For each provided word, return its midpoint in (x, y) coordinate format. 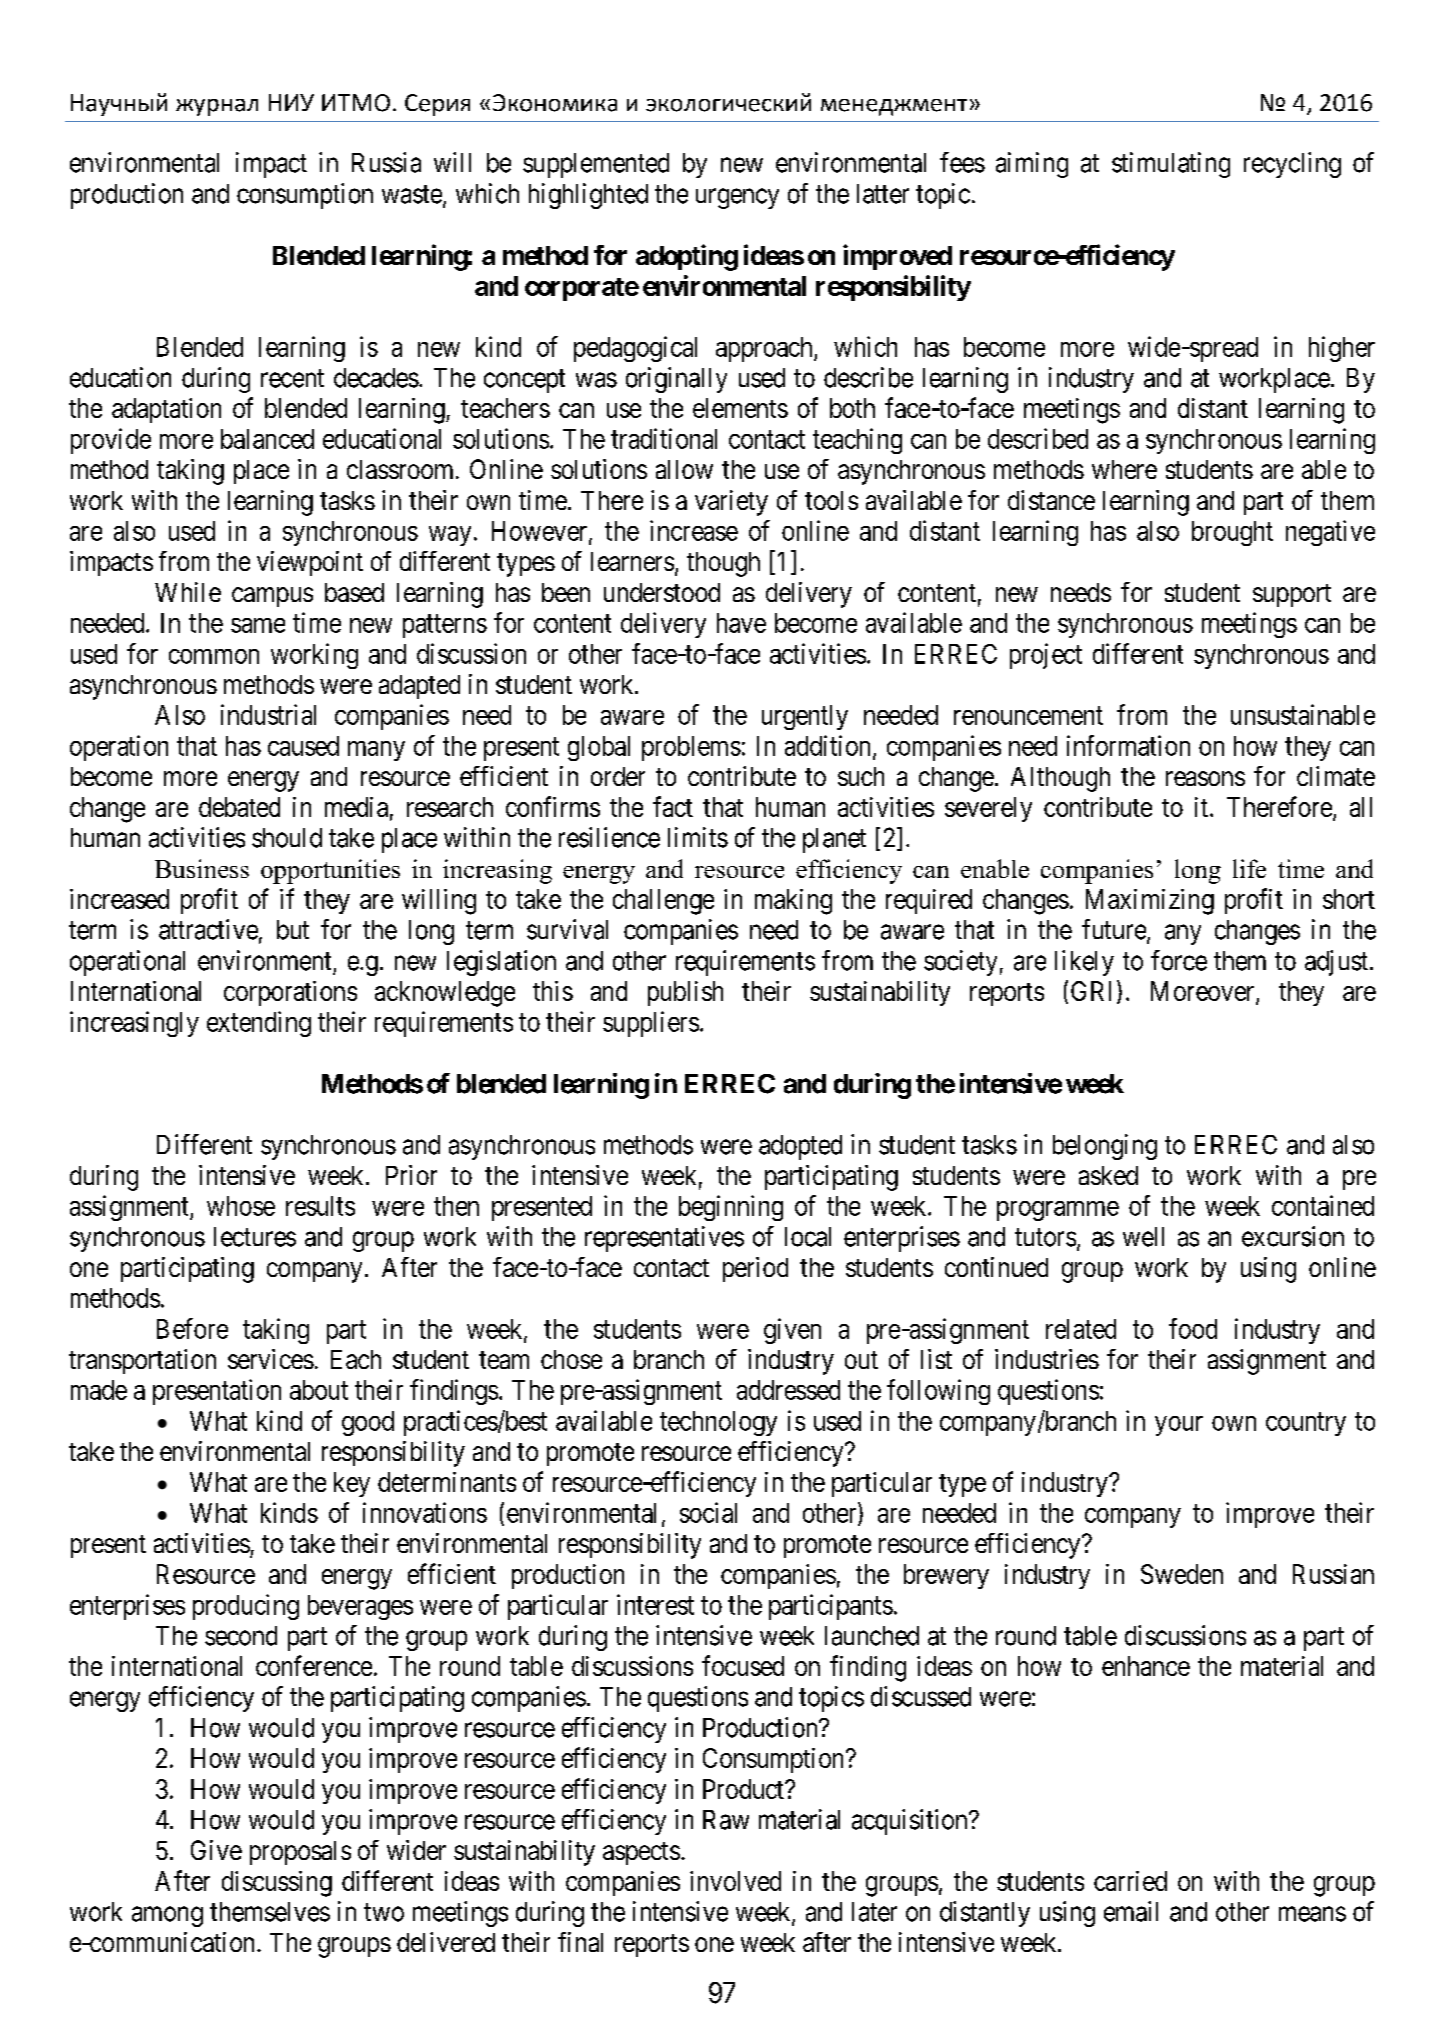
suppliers (651, 1024)
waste (412, 194)
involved (735, 1881)
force (1179, 960)
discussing (277, 1884)
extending (259, 1024)
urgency (737, 198)
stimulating (1171, 165)
